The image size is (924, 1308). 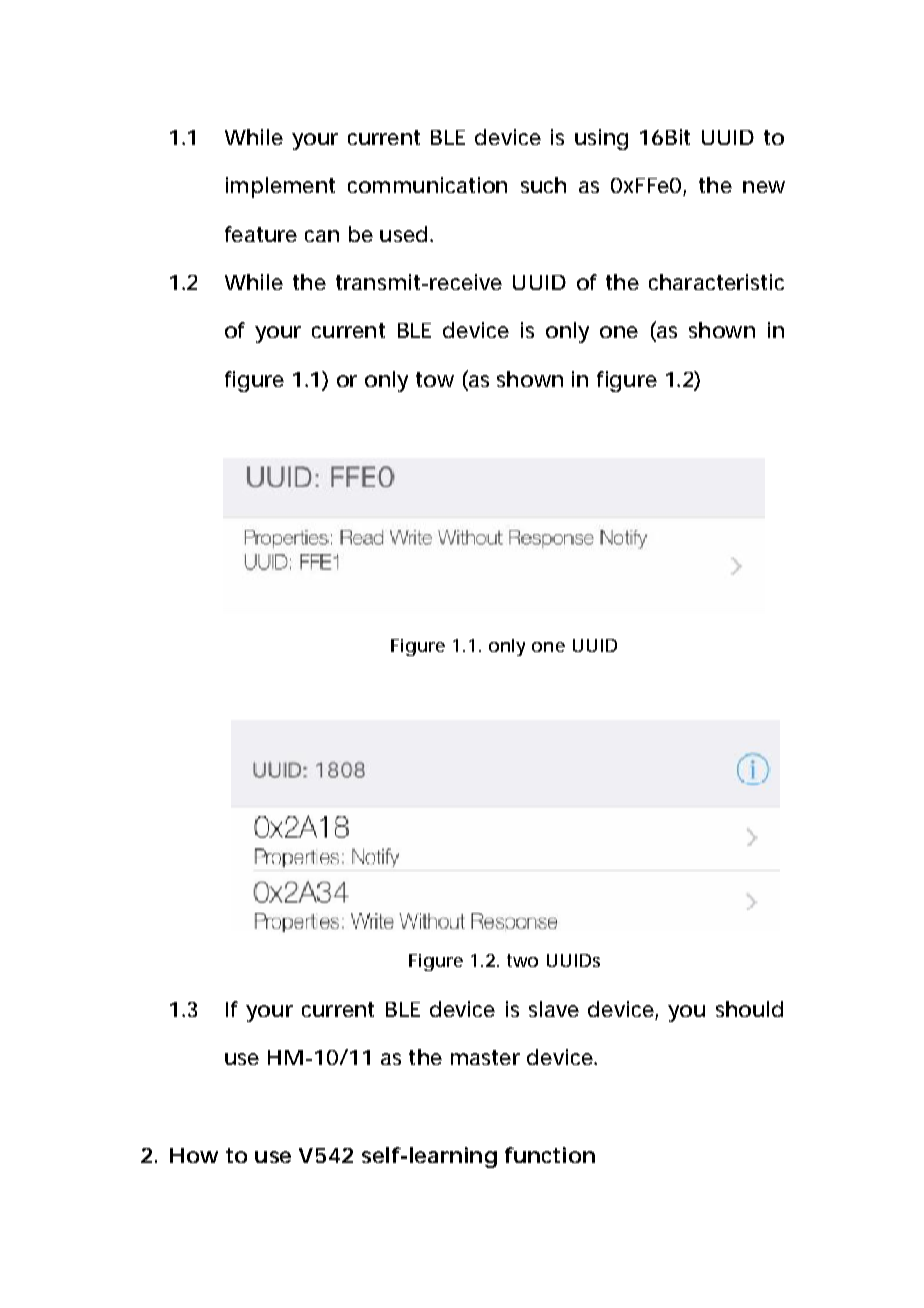 What do you see at coordinates (554, 1009) in the document?
I see `slave` at bounding box center [554, 1009].
